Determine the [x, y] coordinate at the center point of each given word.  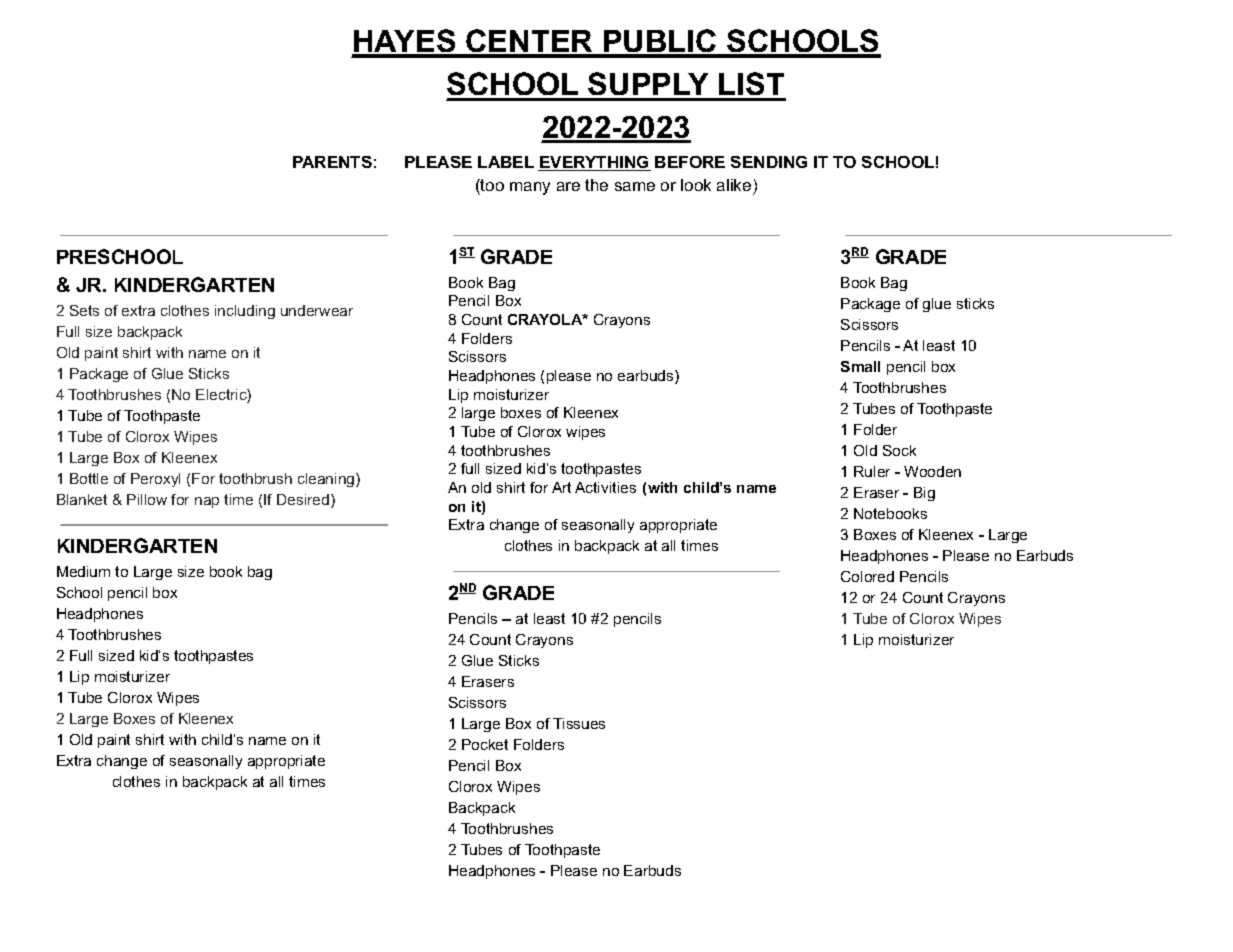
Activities [605, 487]
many [530, 188]
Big [924, 494]
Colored [867, 576]
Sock [899, 450]
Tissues [579, 723]
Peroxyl [155, 480]
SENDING [769, 162]
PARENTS [332, 162]
